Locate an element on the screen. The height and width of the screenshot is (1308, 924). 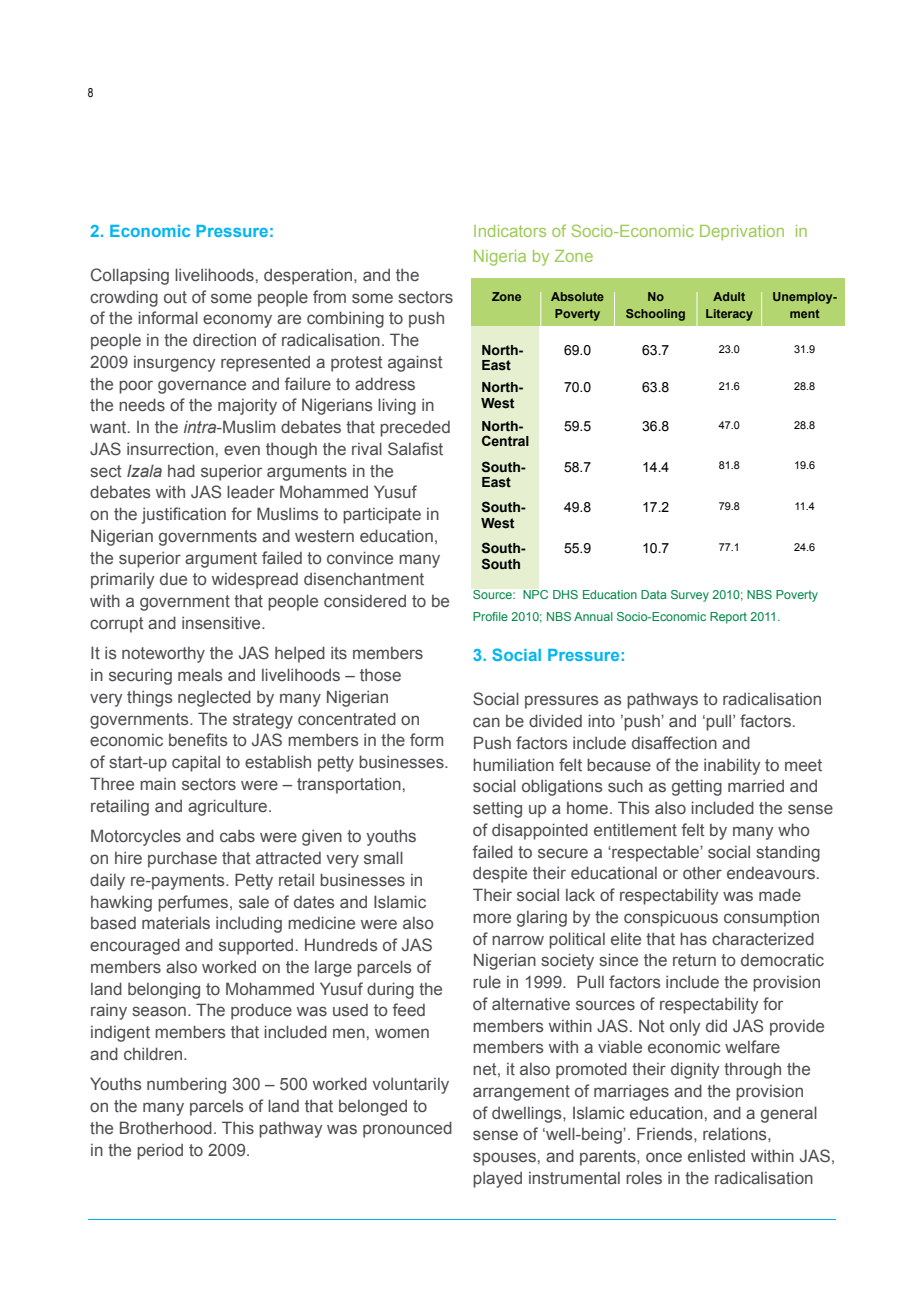
Profile is located at coordinates (490, 616).
